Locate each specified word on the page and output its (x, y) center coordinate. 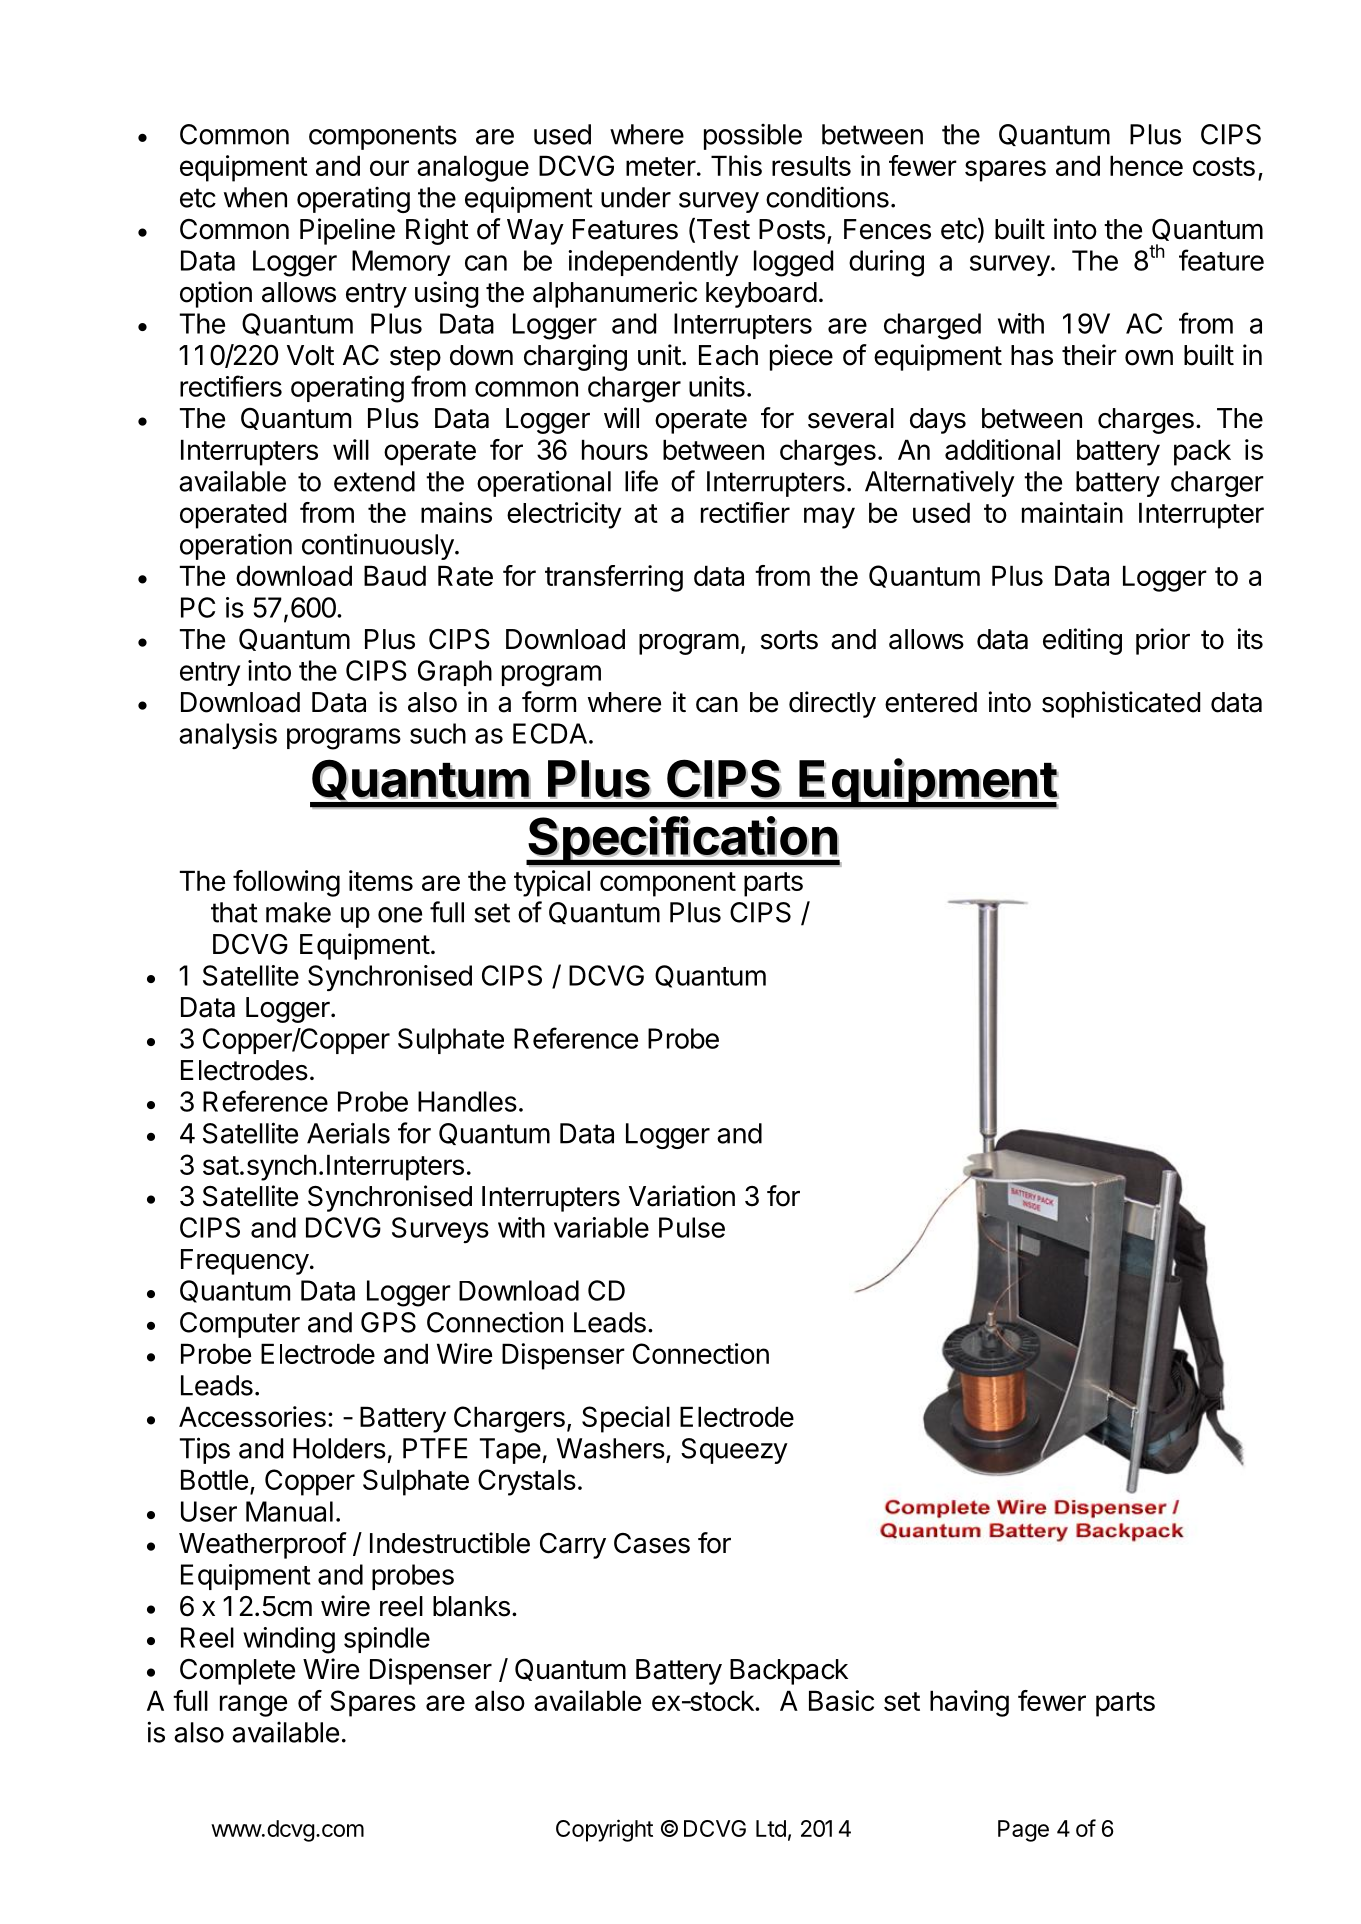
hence (1146, 165)
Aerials (348, 1133)
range (253, 1706)
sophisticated (1121, 704)
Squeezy (734, 1451)
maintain (1072, 512)
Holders (339, 1448)
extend (374, 481)
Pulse (692, 1227)
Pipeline (347, 231)
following (286, 883)
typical (552, 883)
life (641, 481)
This (736, 165)
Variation (682, 1196)
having (969, 1703)
